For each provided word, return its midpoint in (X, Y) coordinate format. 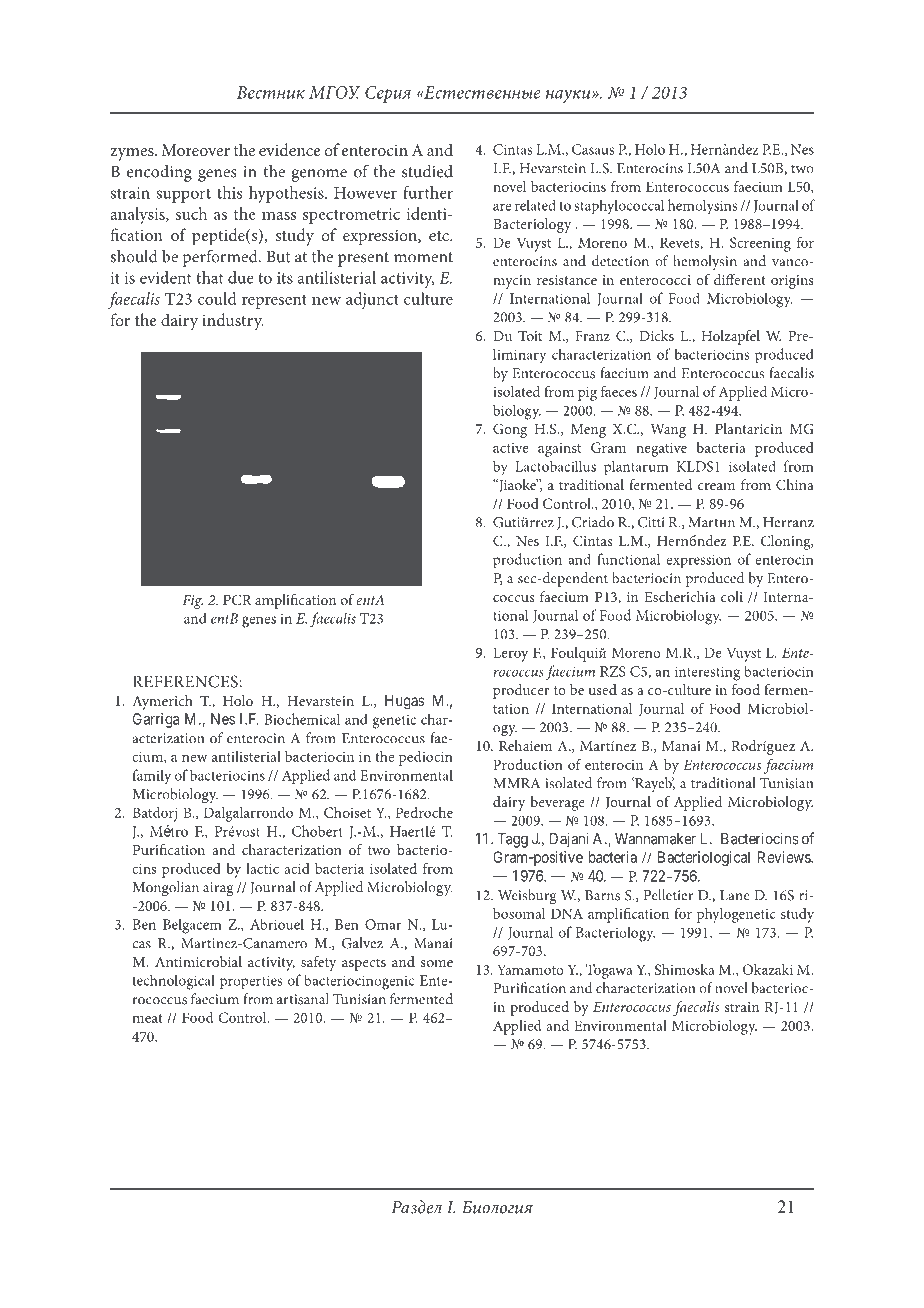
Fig (192, 602)
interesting (707, 673)
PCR (237, 599)
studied (427, 171)
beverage (557, 803)
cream (716, 486)
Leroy (510, 654)
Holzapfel (731, 337)
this (229, 192)
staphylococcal (619, 207)
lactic (262, 868)
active (511, 448)
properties (251, 982)
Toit (530, 335)
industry (233, 322)
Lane (735, 895)
